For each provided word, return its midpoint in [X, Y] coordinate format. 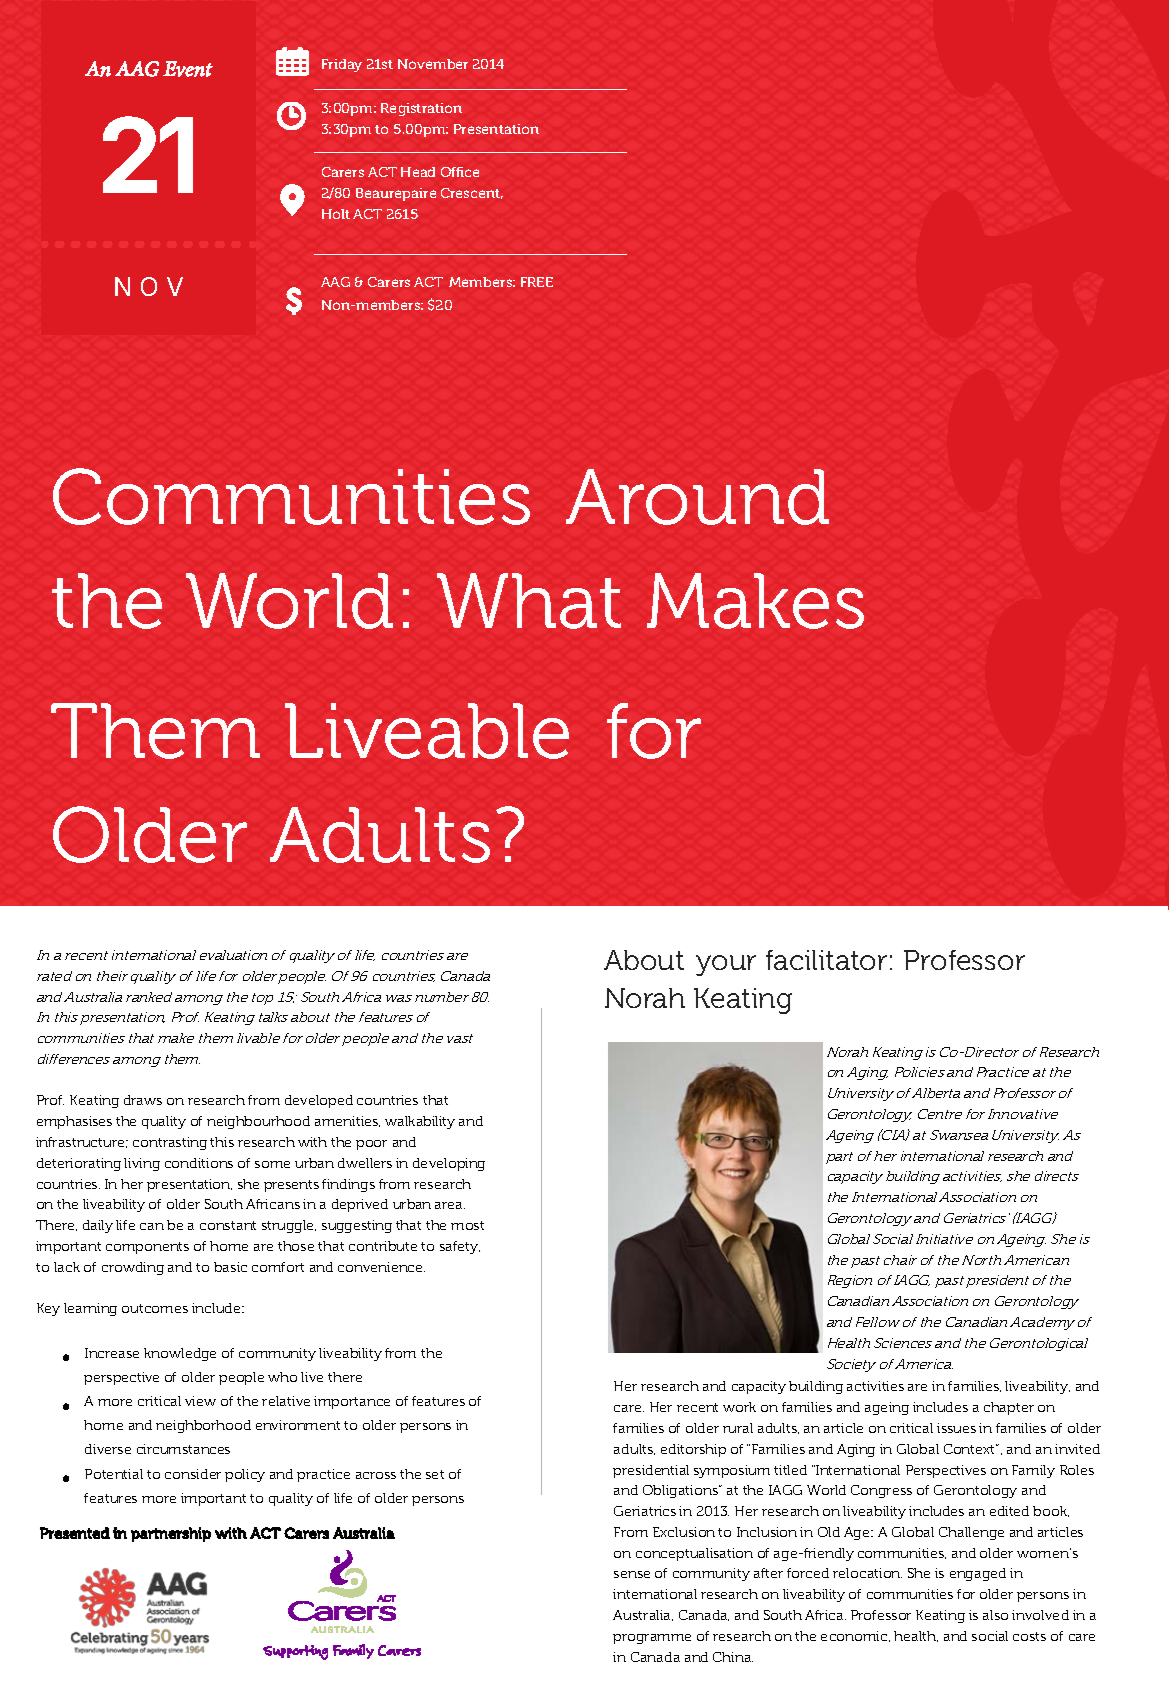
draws [143, 1100]
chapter [1009, 1408]
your [726, 965]
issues [956, 1428]
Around [697, 497]
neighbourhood [258, 1122]
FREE [537, 282]
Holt [336, 214]
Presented [75, 1533]
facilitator [826, 960]
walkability [420, 1122]
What [529, 601]
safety [460, 1247]
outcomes [155, 1308]
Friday [342, 65]
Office [460, 172]
